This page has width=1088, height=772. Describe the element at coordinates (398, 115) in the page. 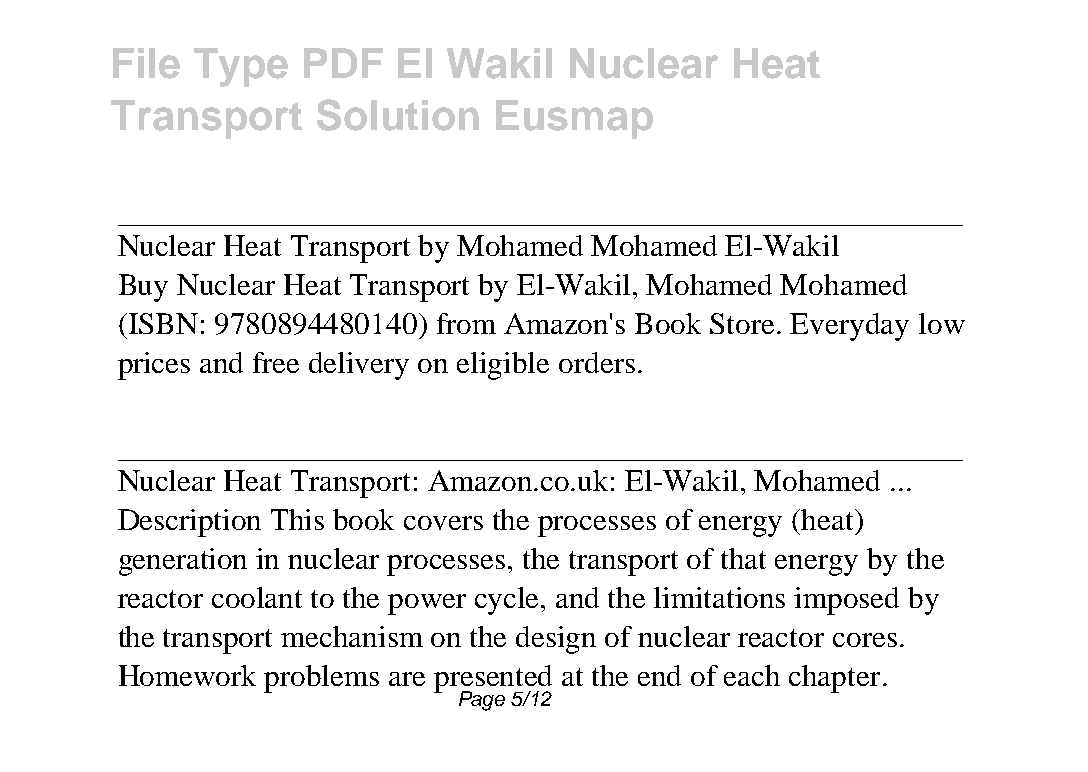

I see `Solution` at that location.
